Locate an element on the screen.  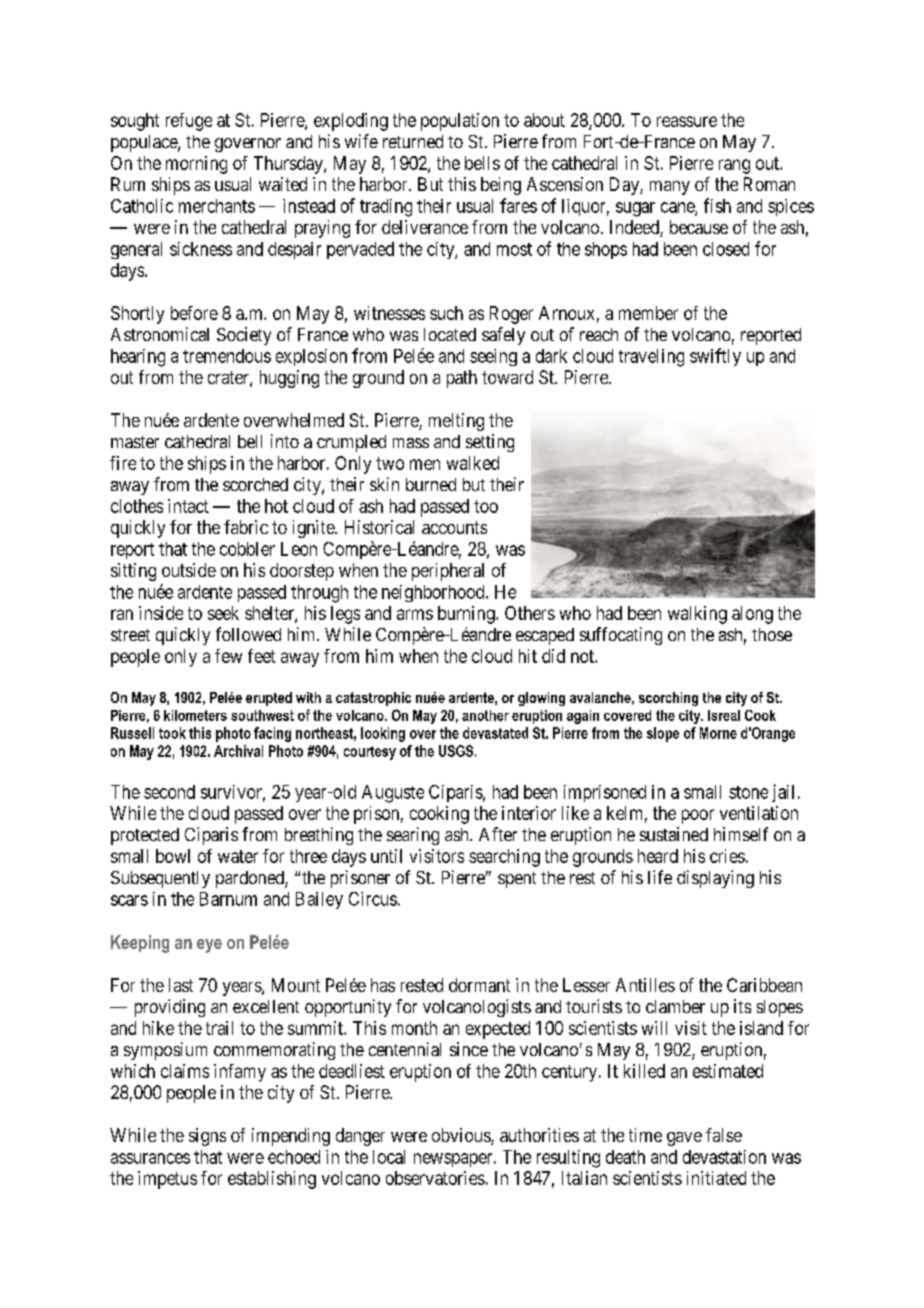
swiftly is located at coordinates (715, 357).
